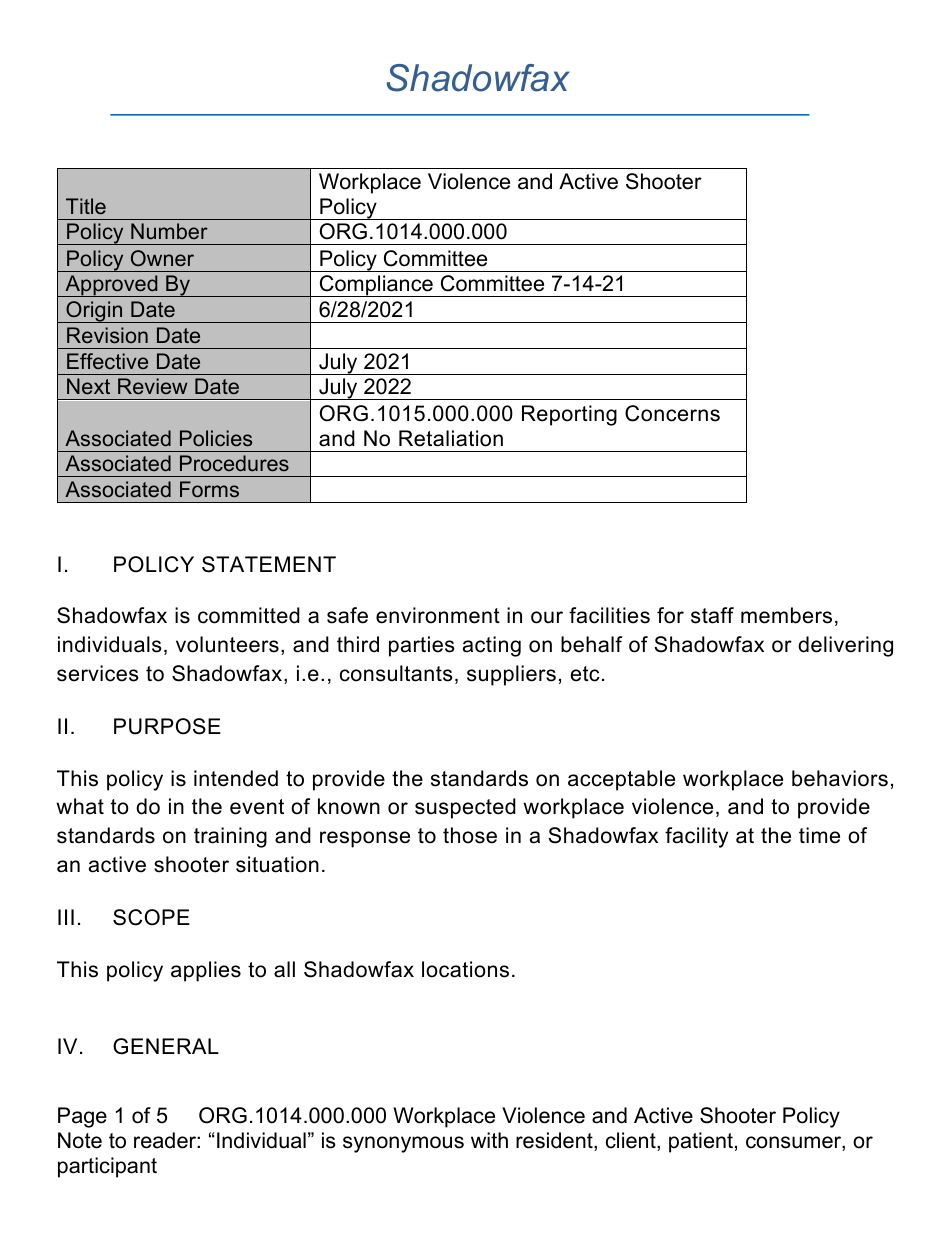 The width and height of the screenshot is (952, 1233). What do you see at coordinates (470, 835) in the screenshot?
I see `those` at bounding box center [470, 835].
